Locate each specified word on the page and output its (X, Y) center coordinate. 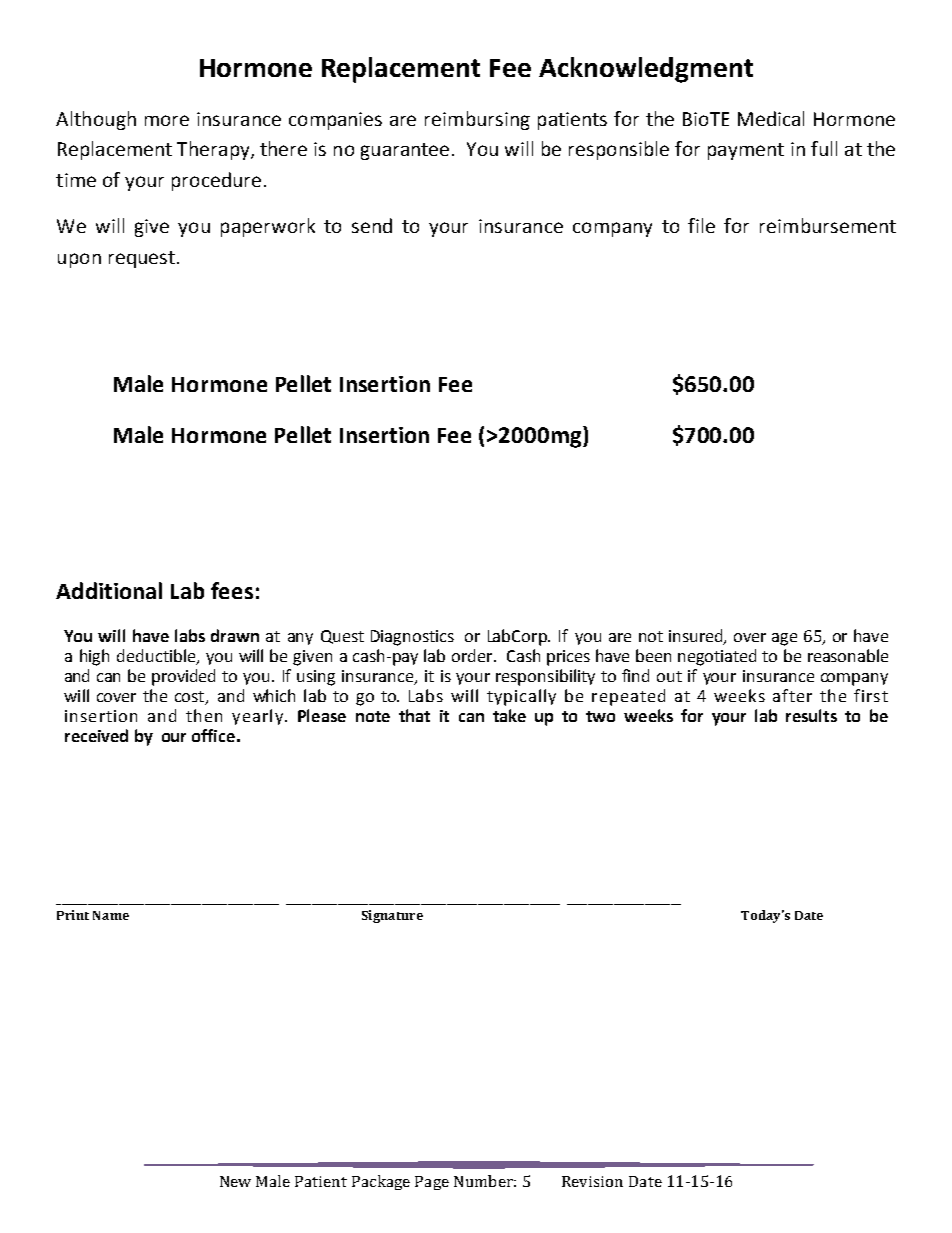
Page (432, 1183)
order (473, 655)
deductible (157, 656)
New (235, 1181)
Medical (771, 118)
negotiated (717, 657)
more (167, 120)
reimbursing (477, 120)
